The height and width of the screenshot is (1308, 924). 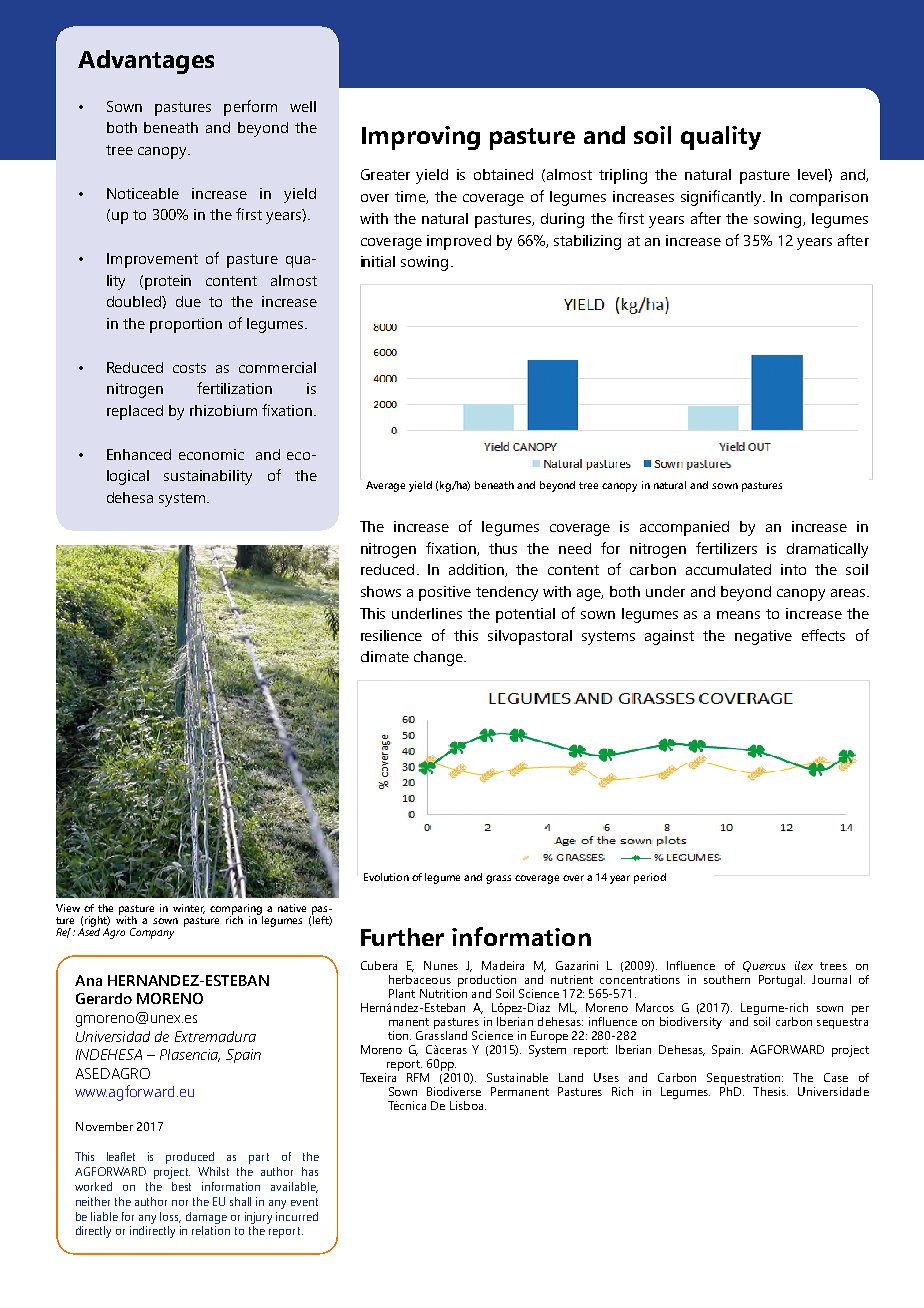 I want to click on winter, so click(x=189, y=909).
